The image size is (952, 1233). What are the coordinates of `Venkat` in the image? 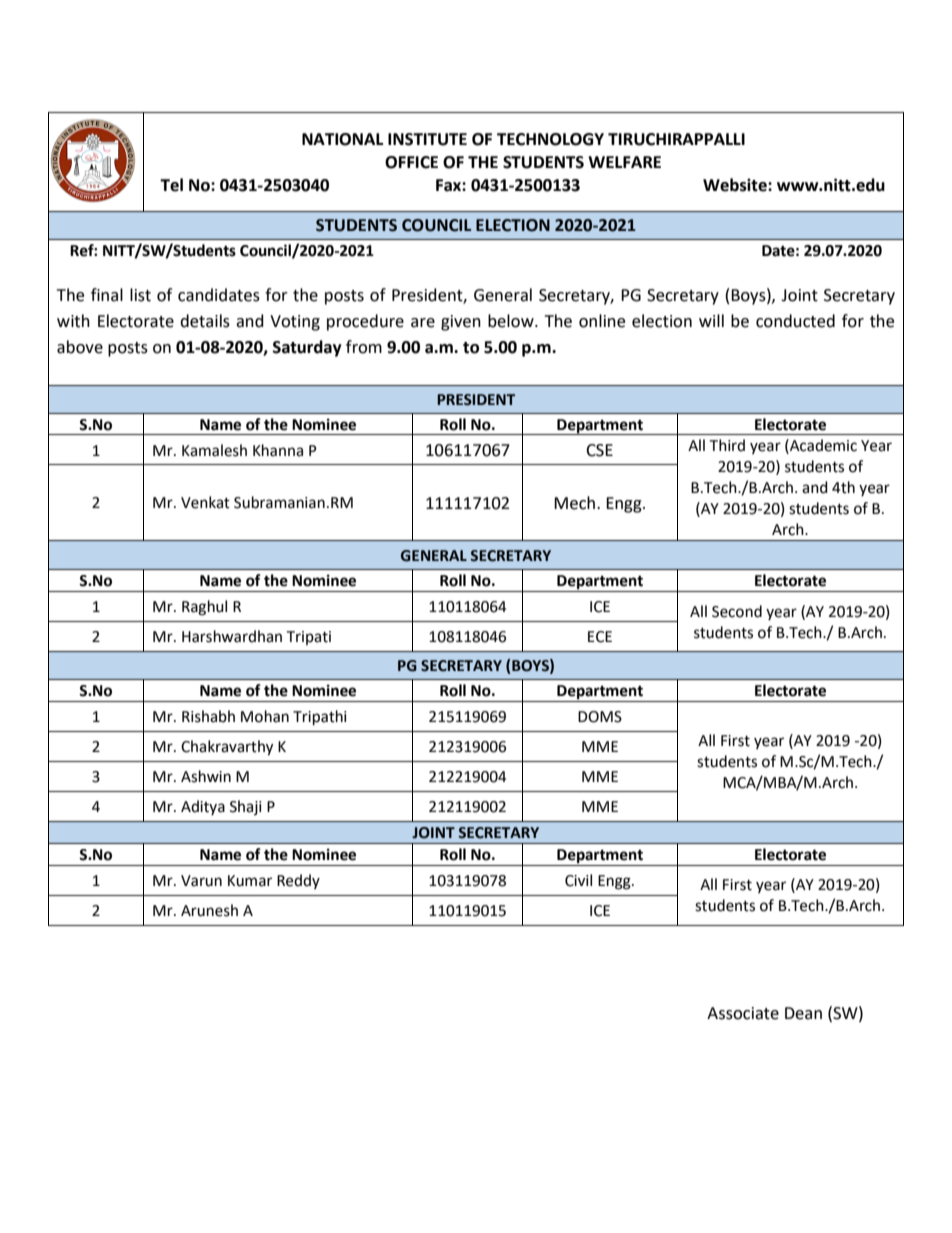 It's located at (205, 502).
